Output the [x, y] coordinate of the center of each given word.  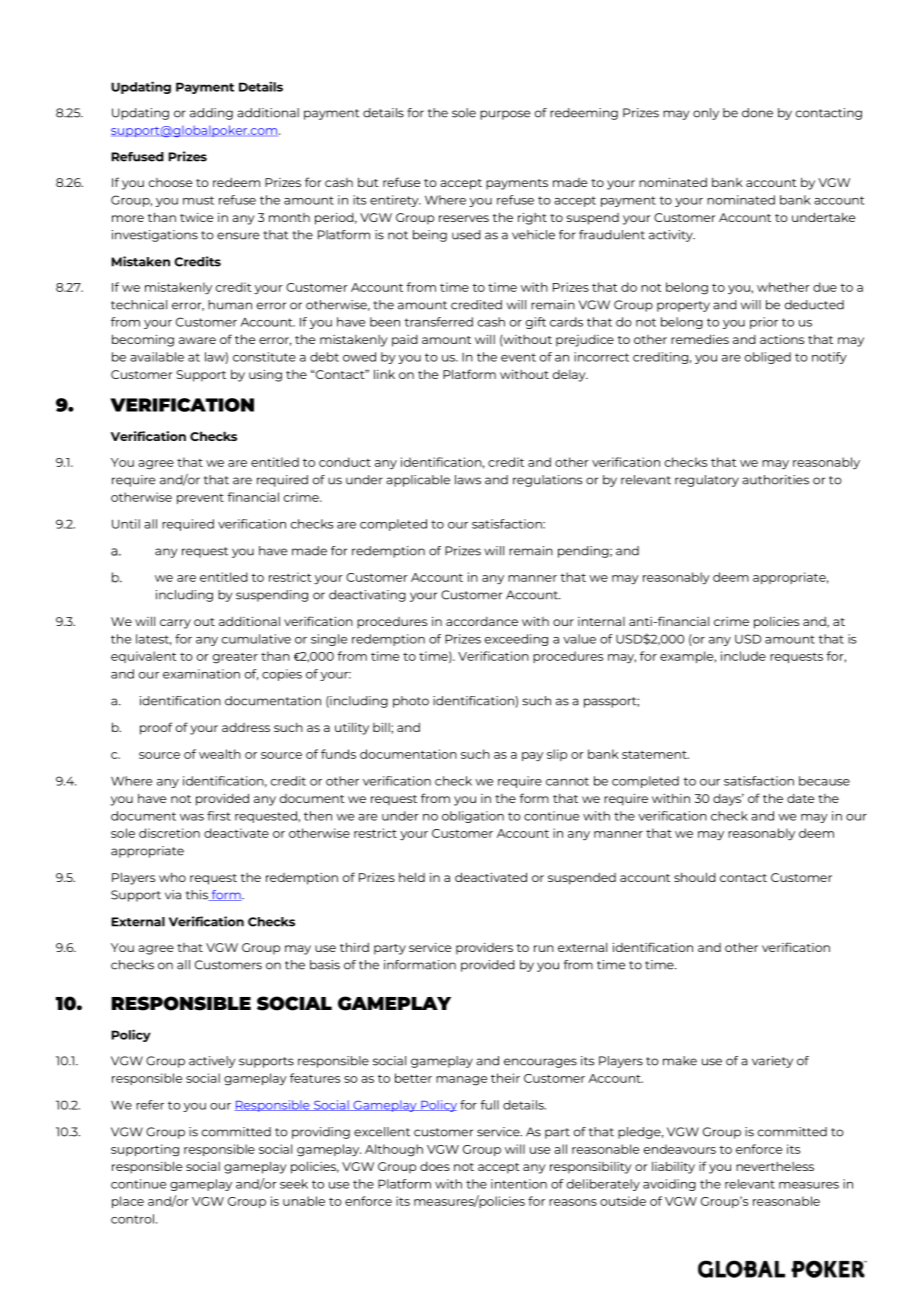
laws [468, 480]
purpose [505, 115]
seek [294, 1184]
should [695, 877]
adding [211, 114]
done [757, 113]
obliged [768, 358]
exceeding [516, 640]
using [265, 376]
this [198, 895]
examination [201, 674]
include [743, 656]
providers [484, 949]
